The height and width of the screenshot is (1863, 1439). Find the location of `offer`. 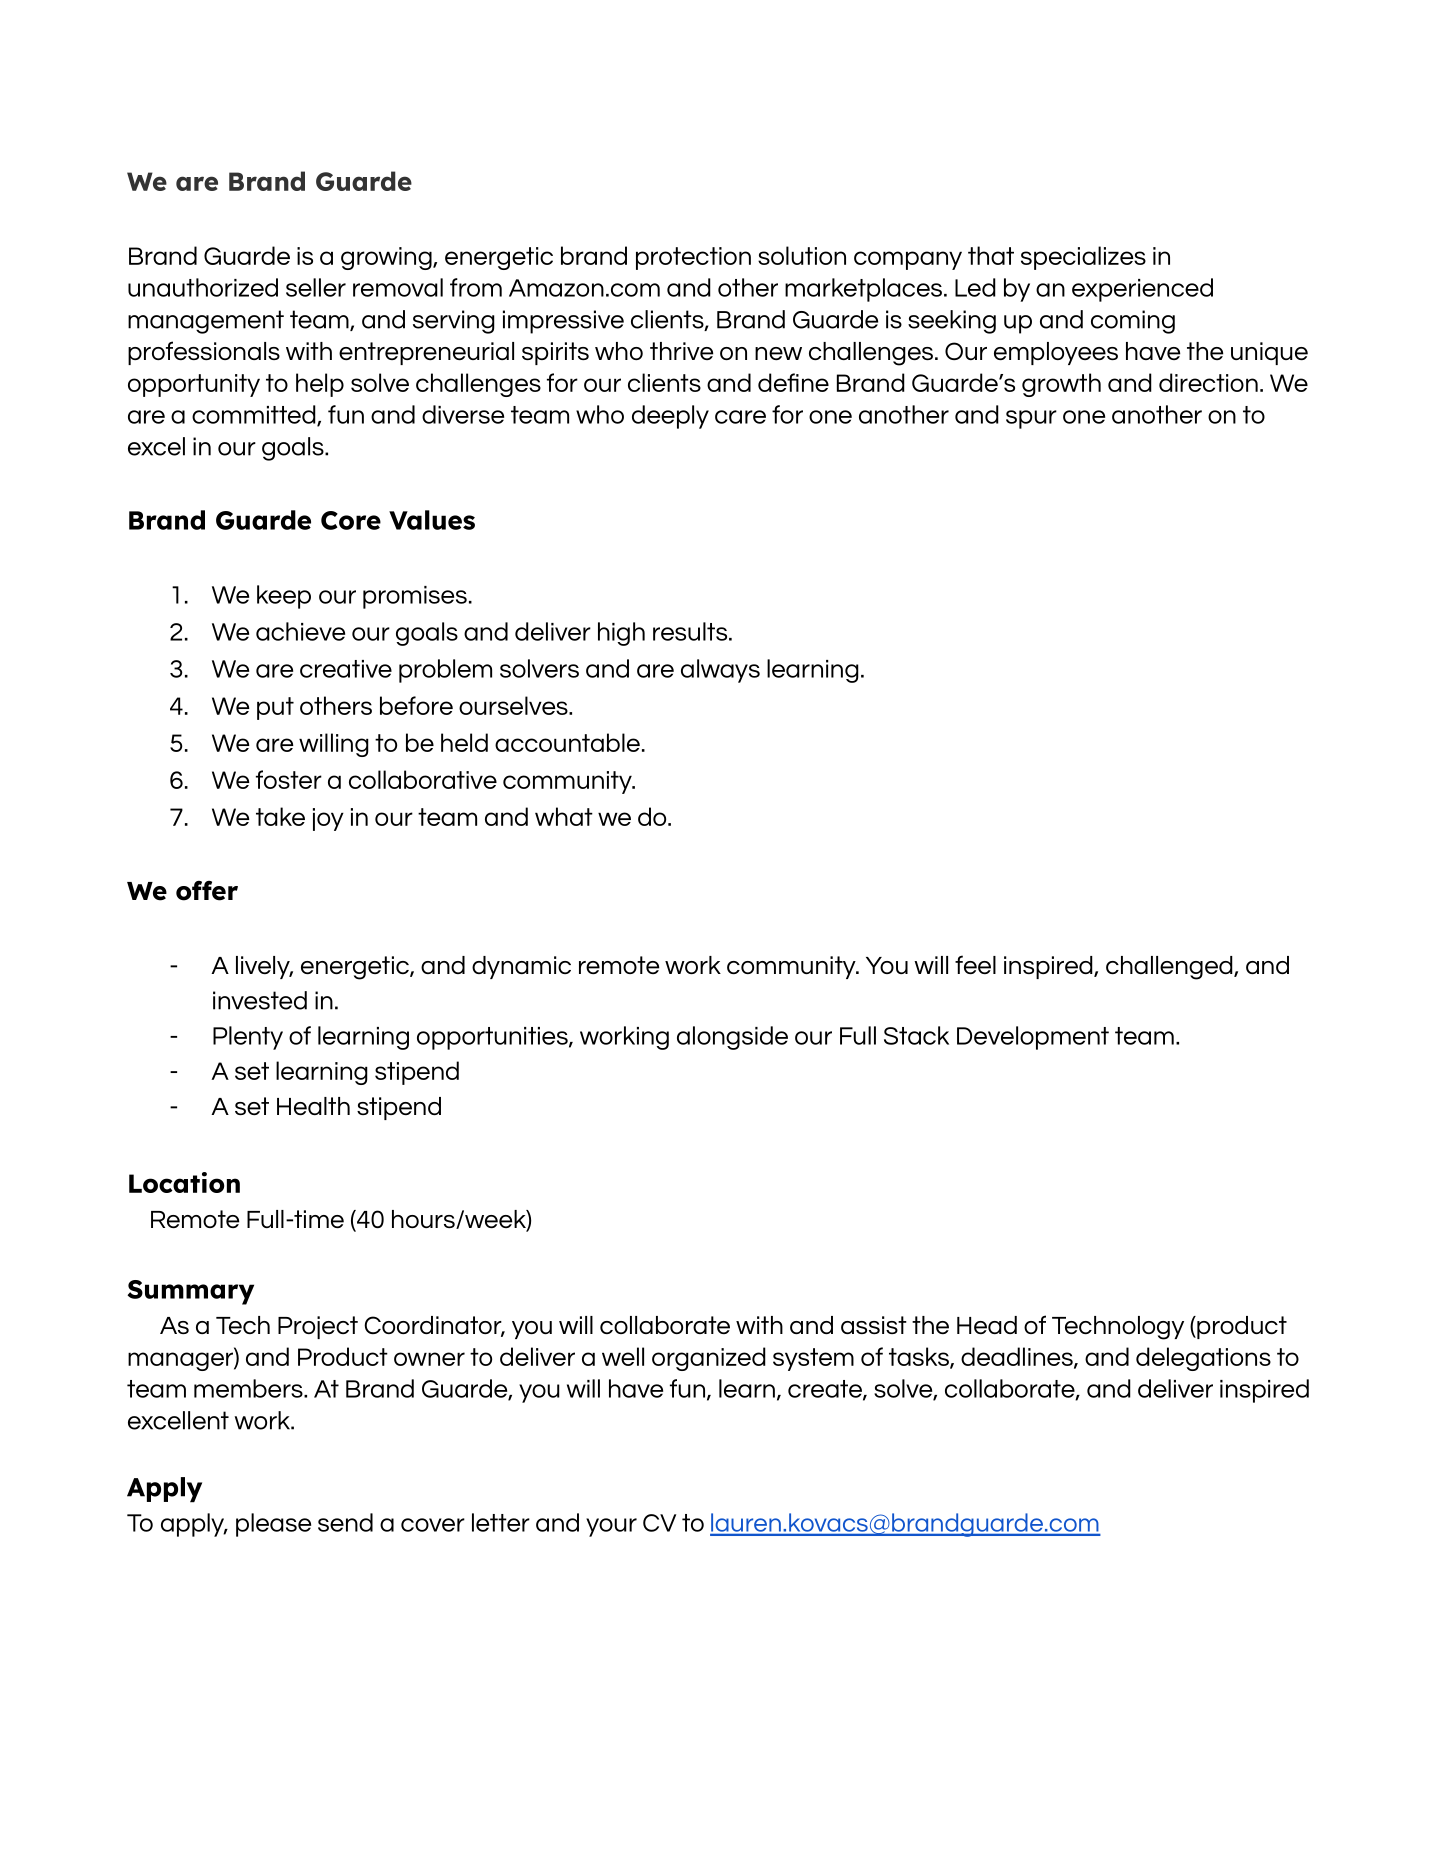

offer is located at coordinates (207, 891).
